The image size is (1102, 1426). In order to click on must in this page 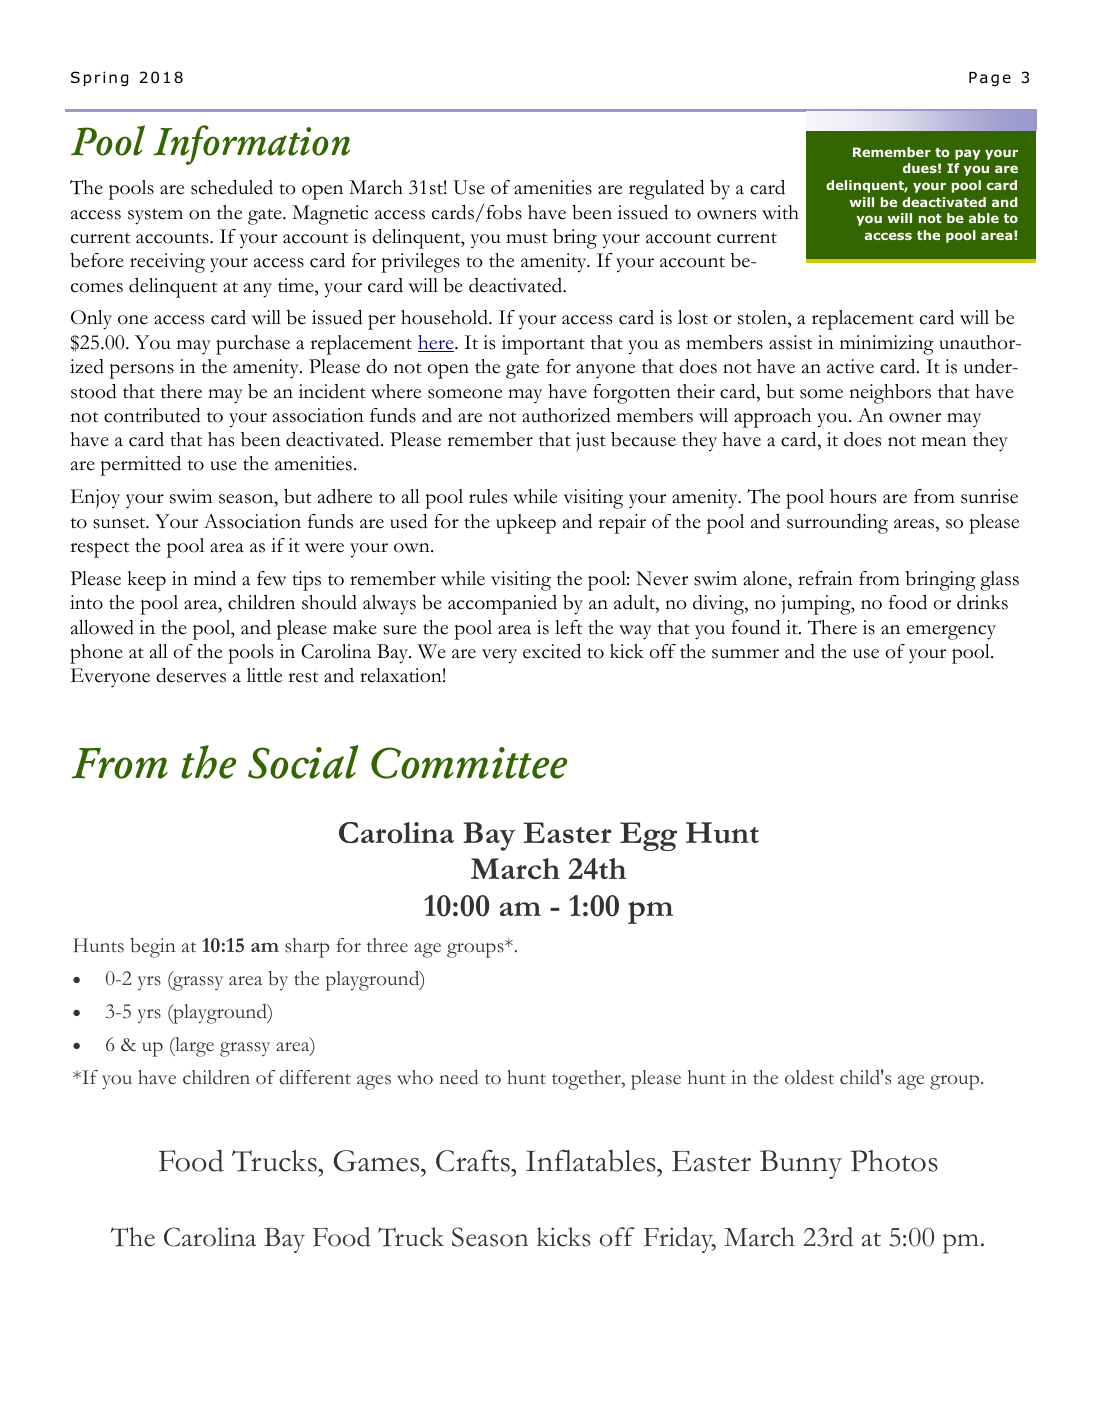, I will do `click(526, 238)`.
